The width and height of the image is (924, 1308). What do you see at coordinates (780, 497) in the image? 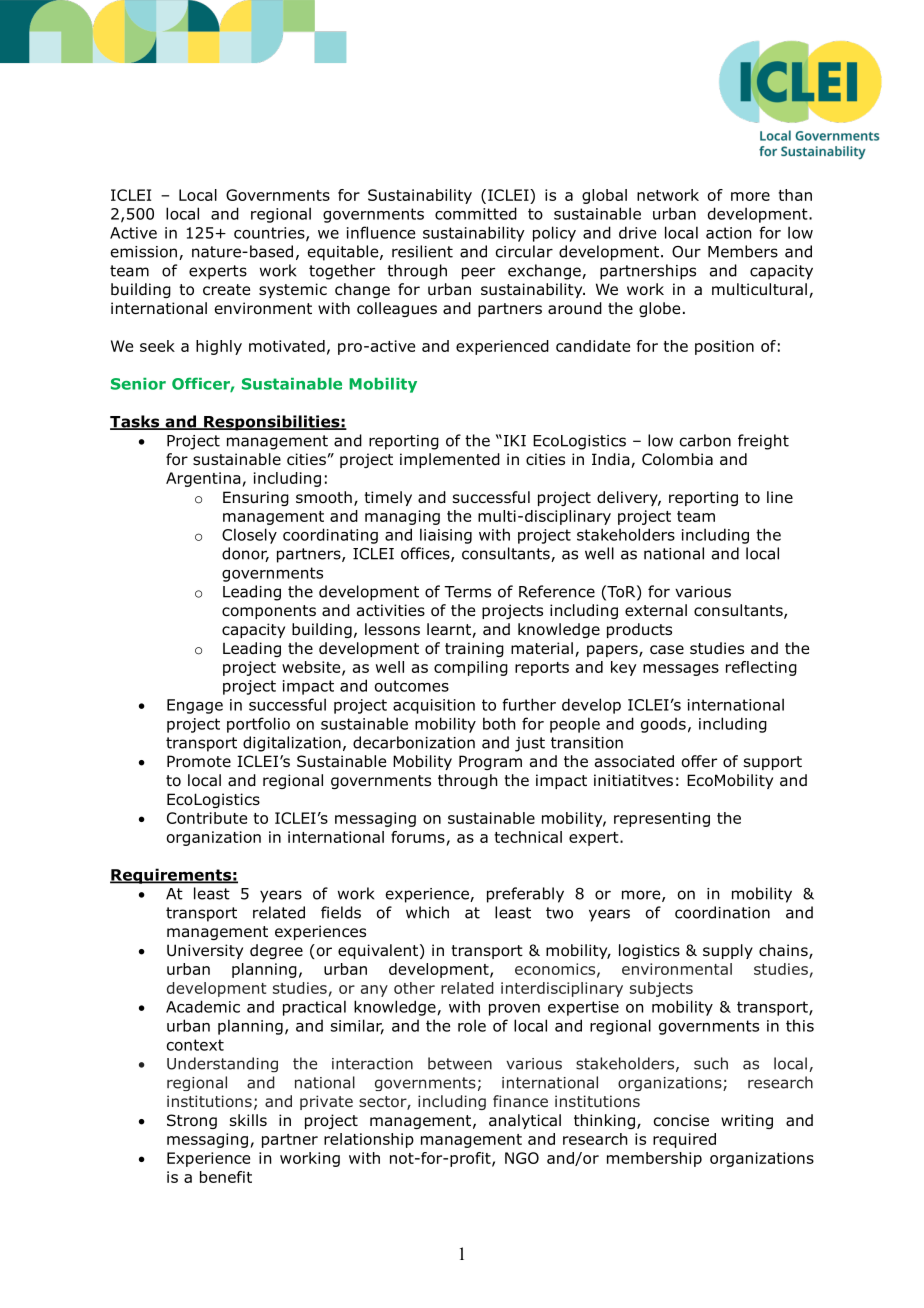
I see `line` at bounding box center [780, 497].
